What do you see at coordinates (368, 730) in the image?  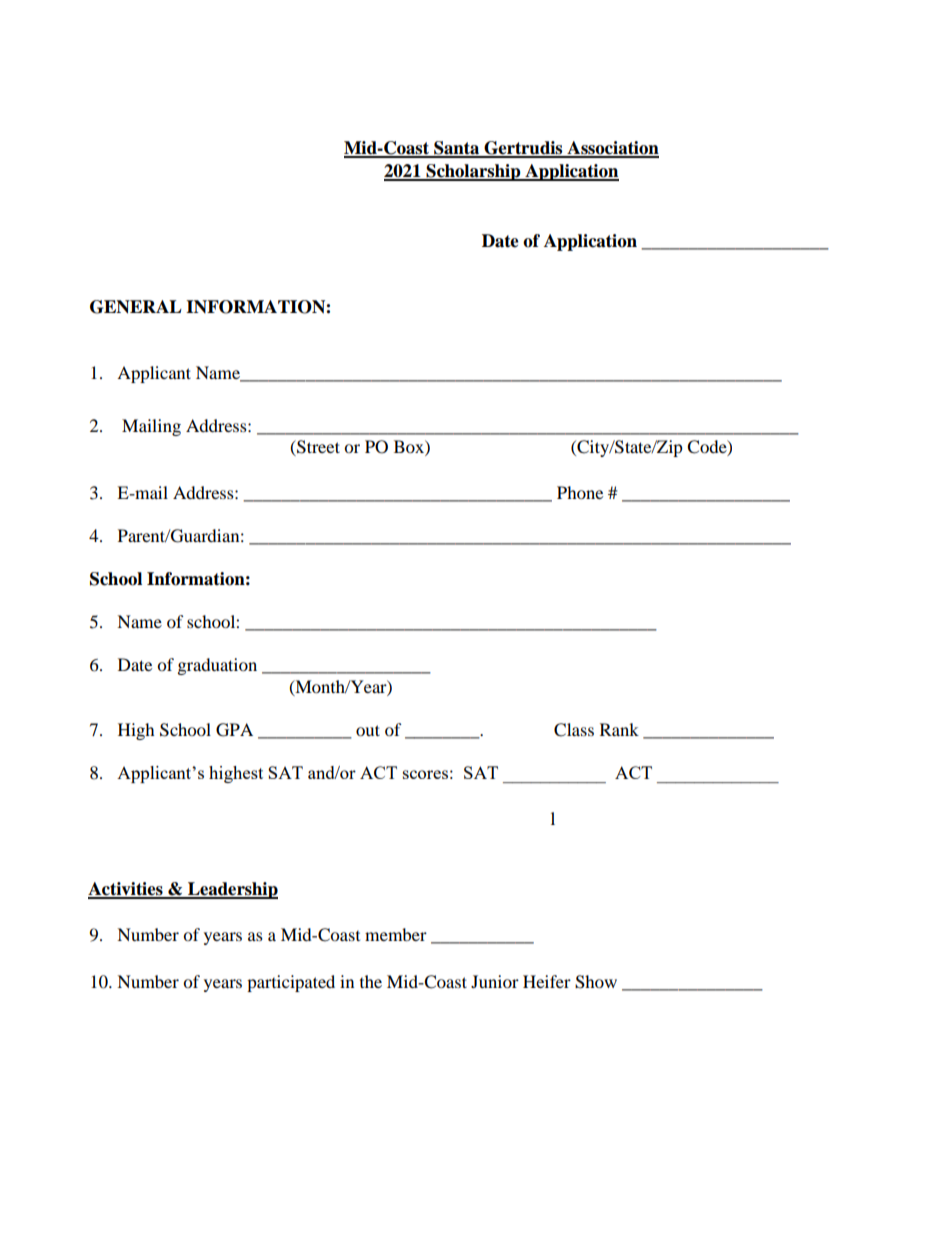 I see `out` at bounding box center [368, 730].
